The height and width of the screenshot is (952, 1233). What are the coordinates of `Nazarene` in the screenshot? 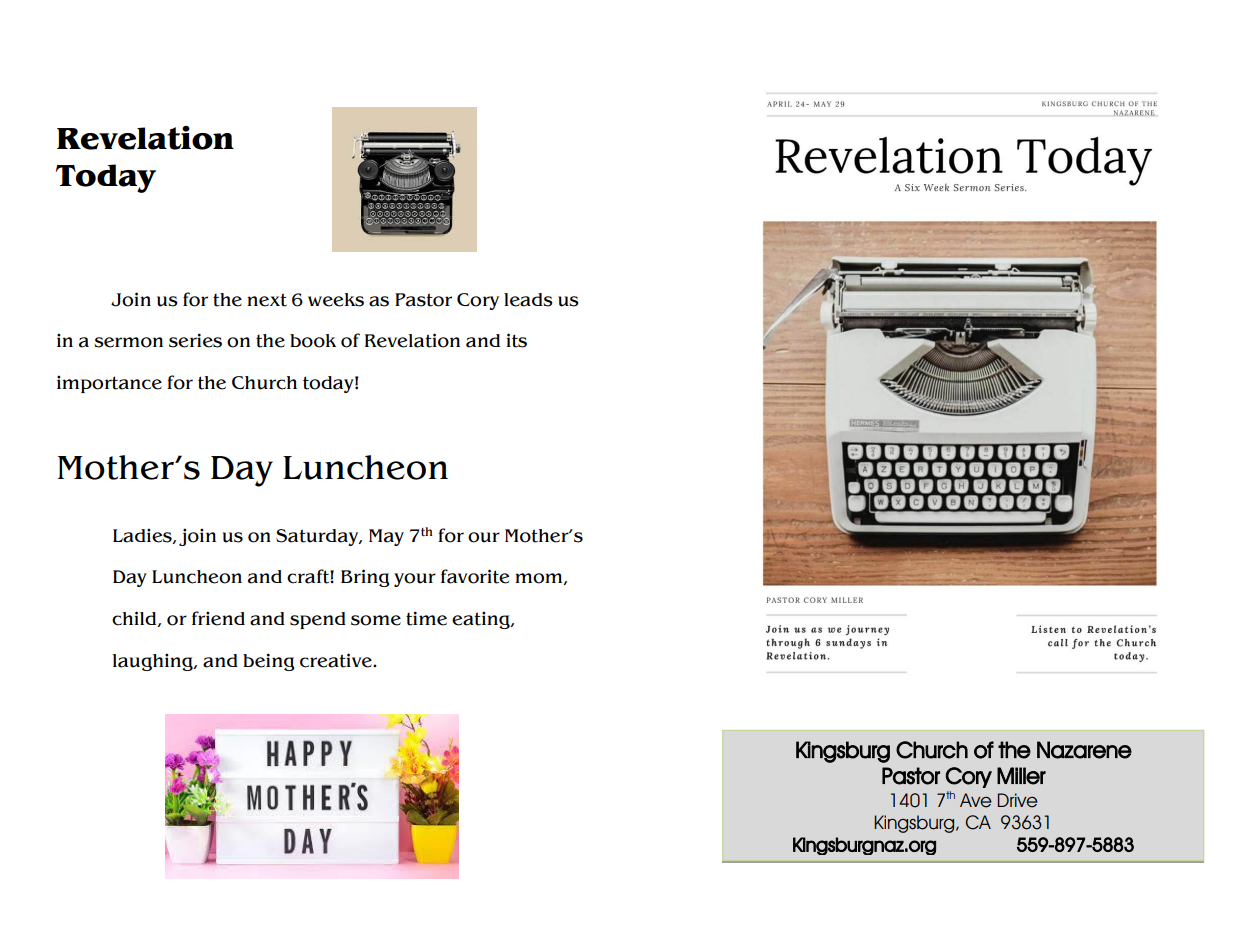 It's located at (1084, 750).
